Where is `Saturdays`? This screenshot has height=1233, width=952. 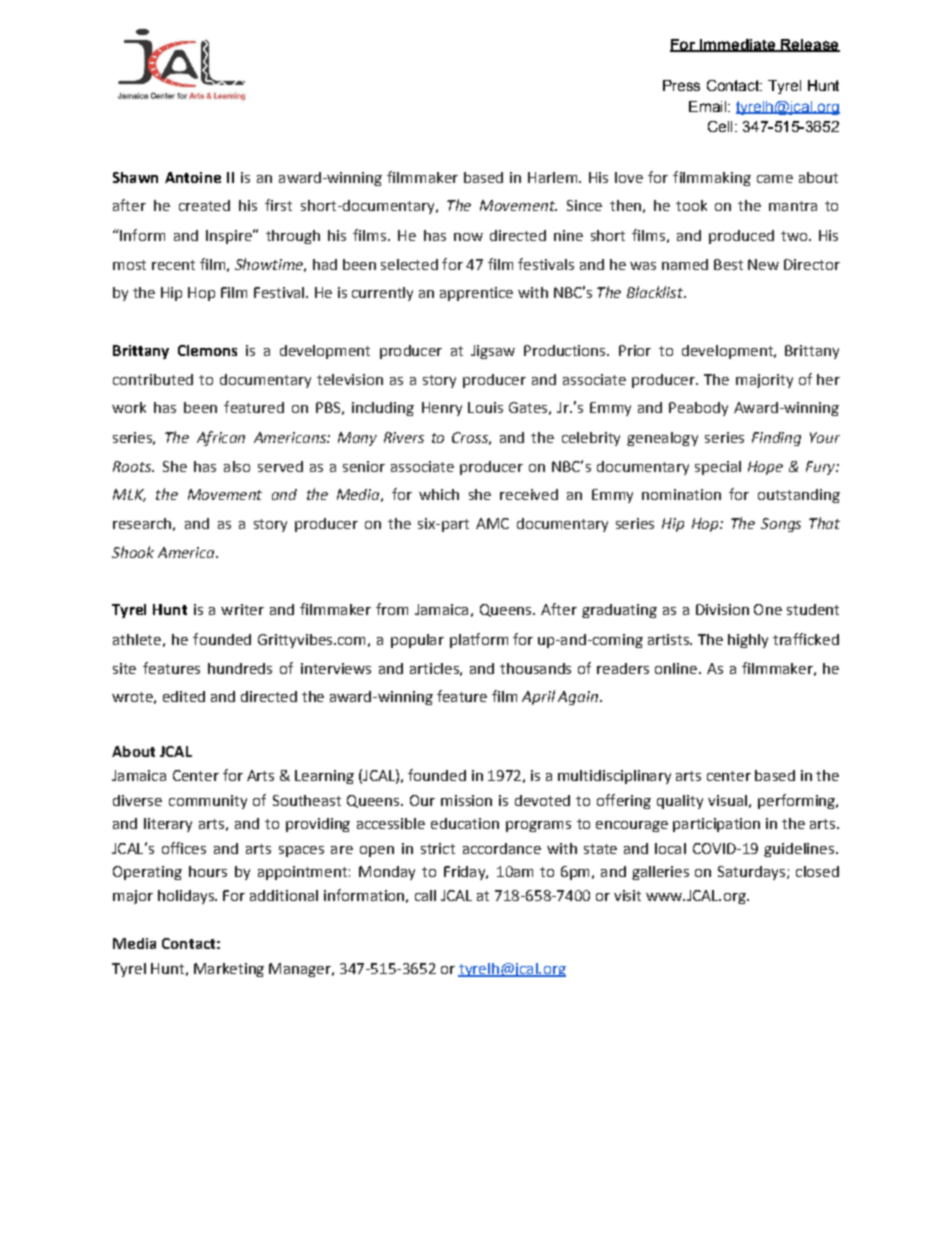 Saturdays is located at coordinates (751, 873).
